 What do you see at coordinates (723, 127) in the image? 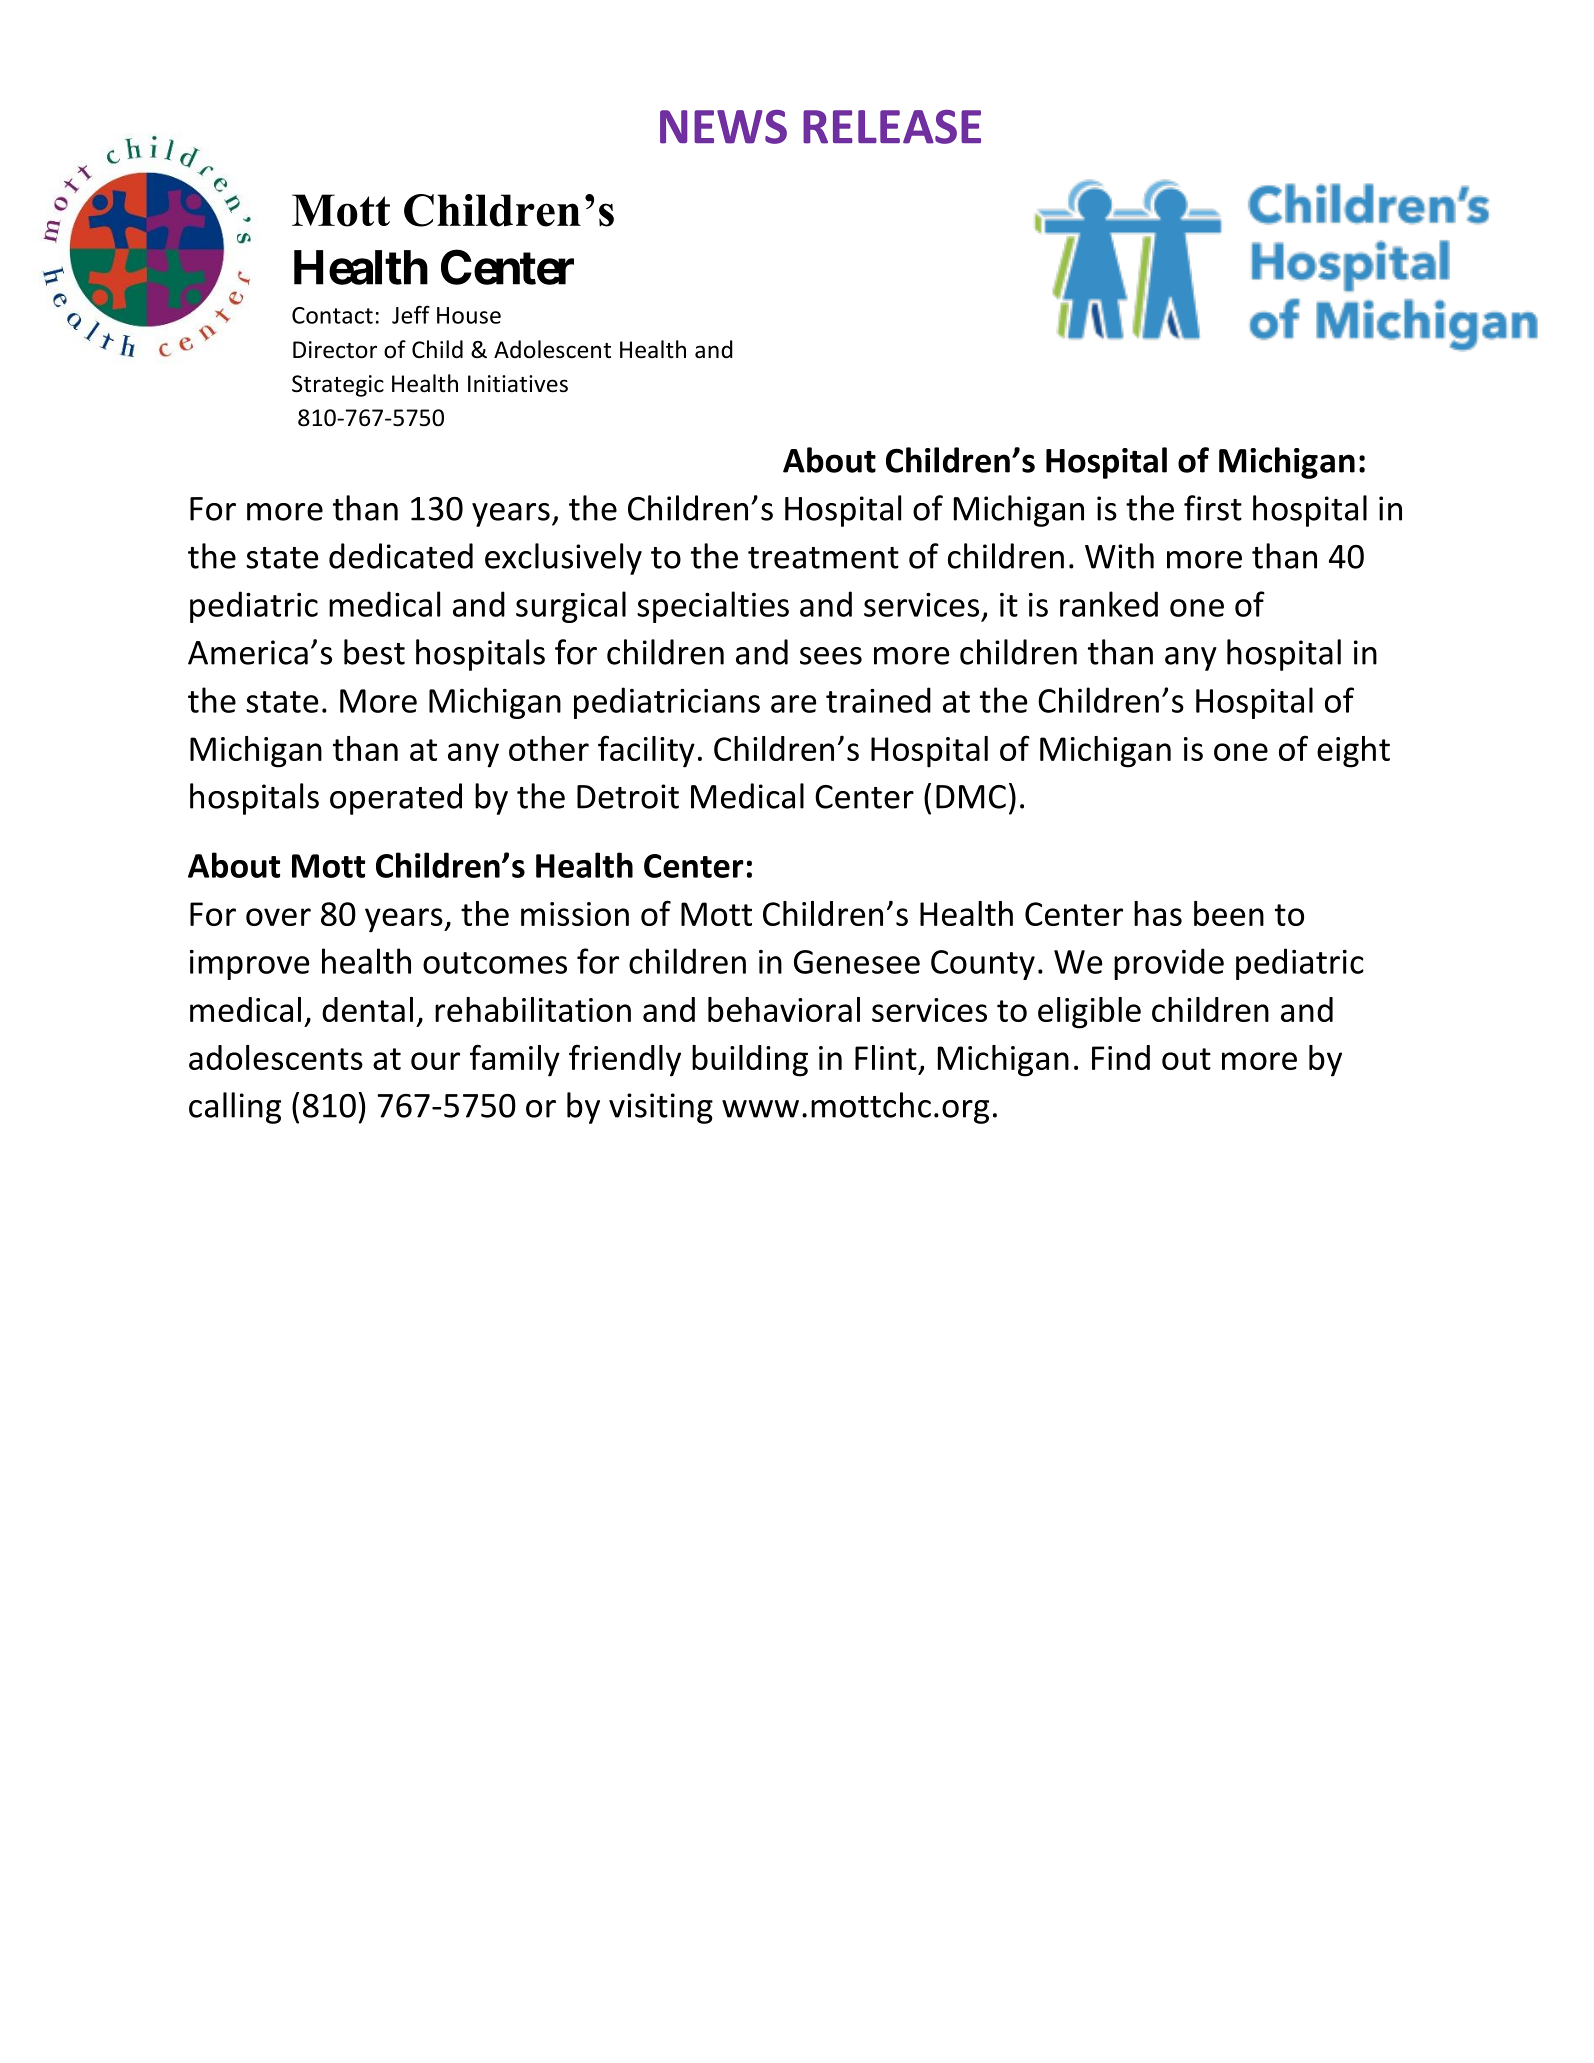
I see `NEWS` at bounding box center [723, 127].
